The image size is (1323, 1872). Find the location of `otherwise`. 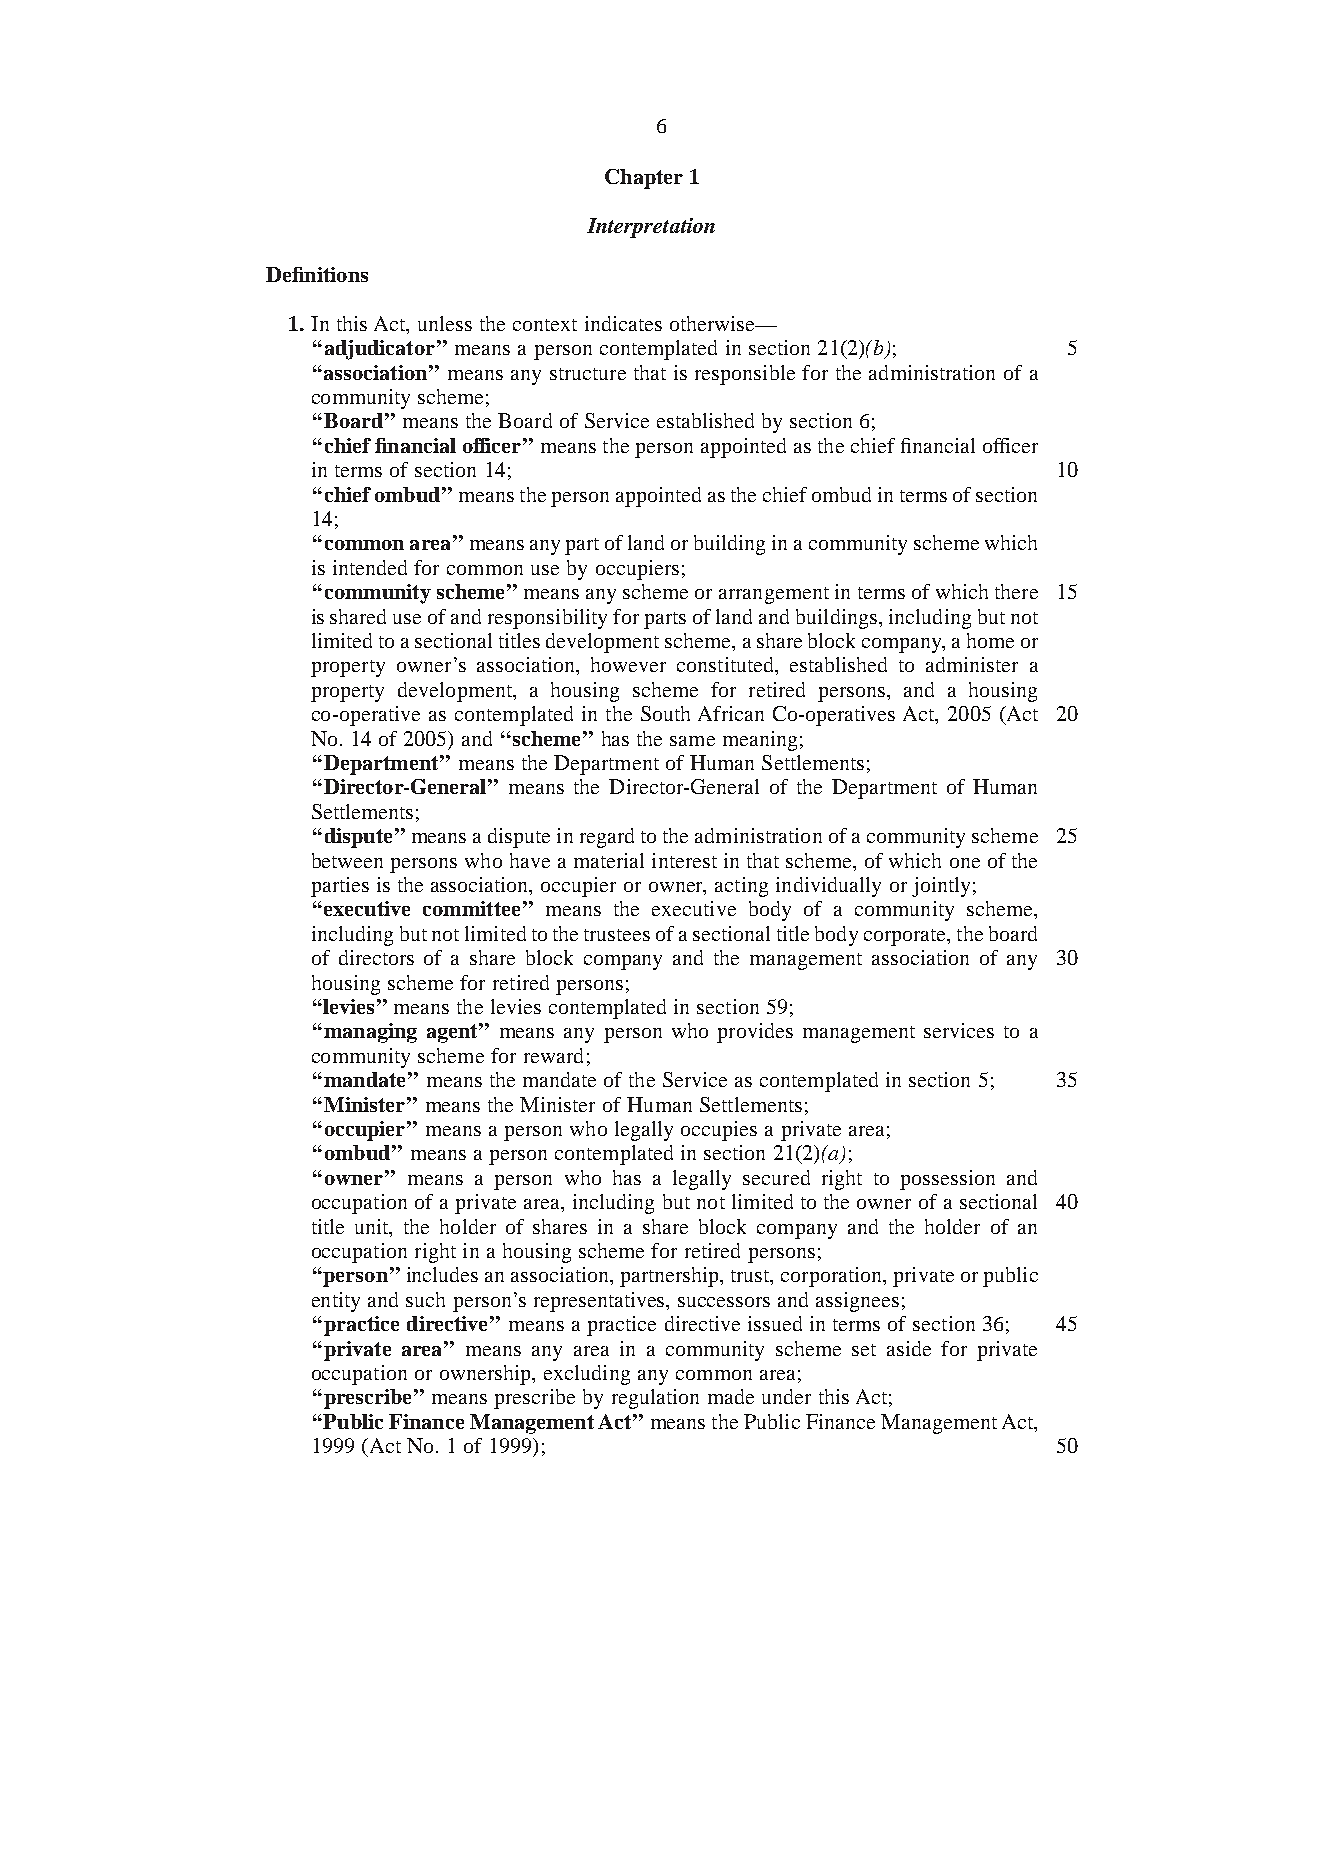

otherwise is located at coordinates (713, 323).
